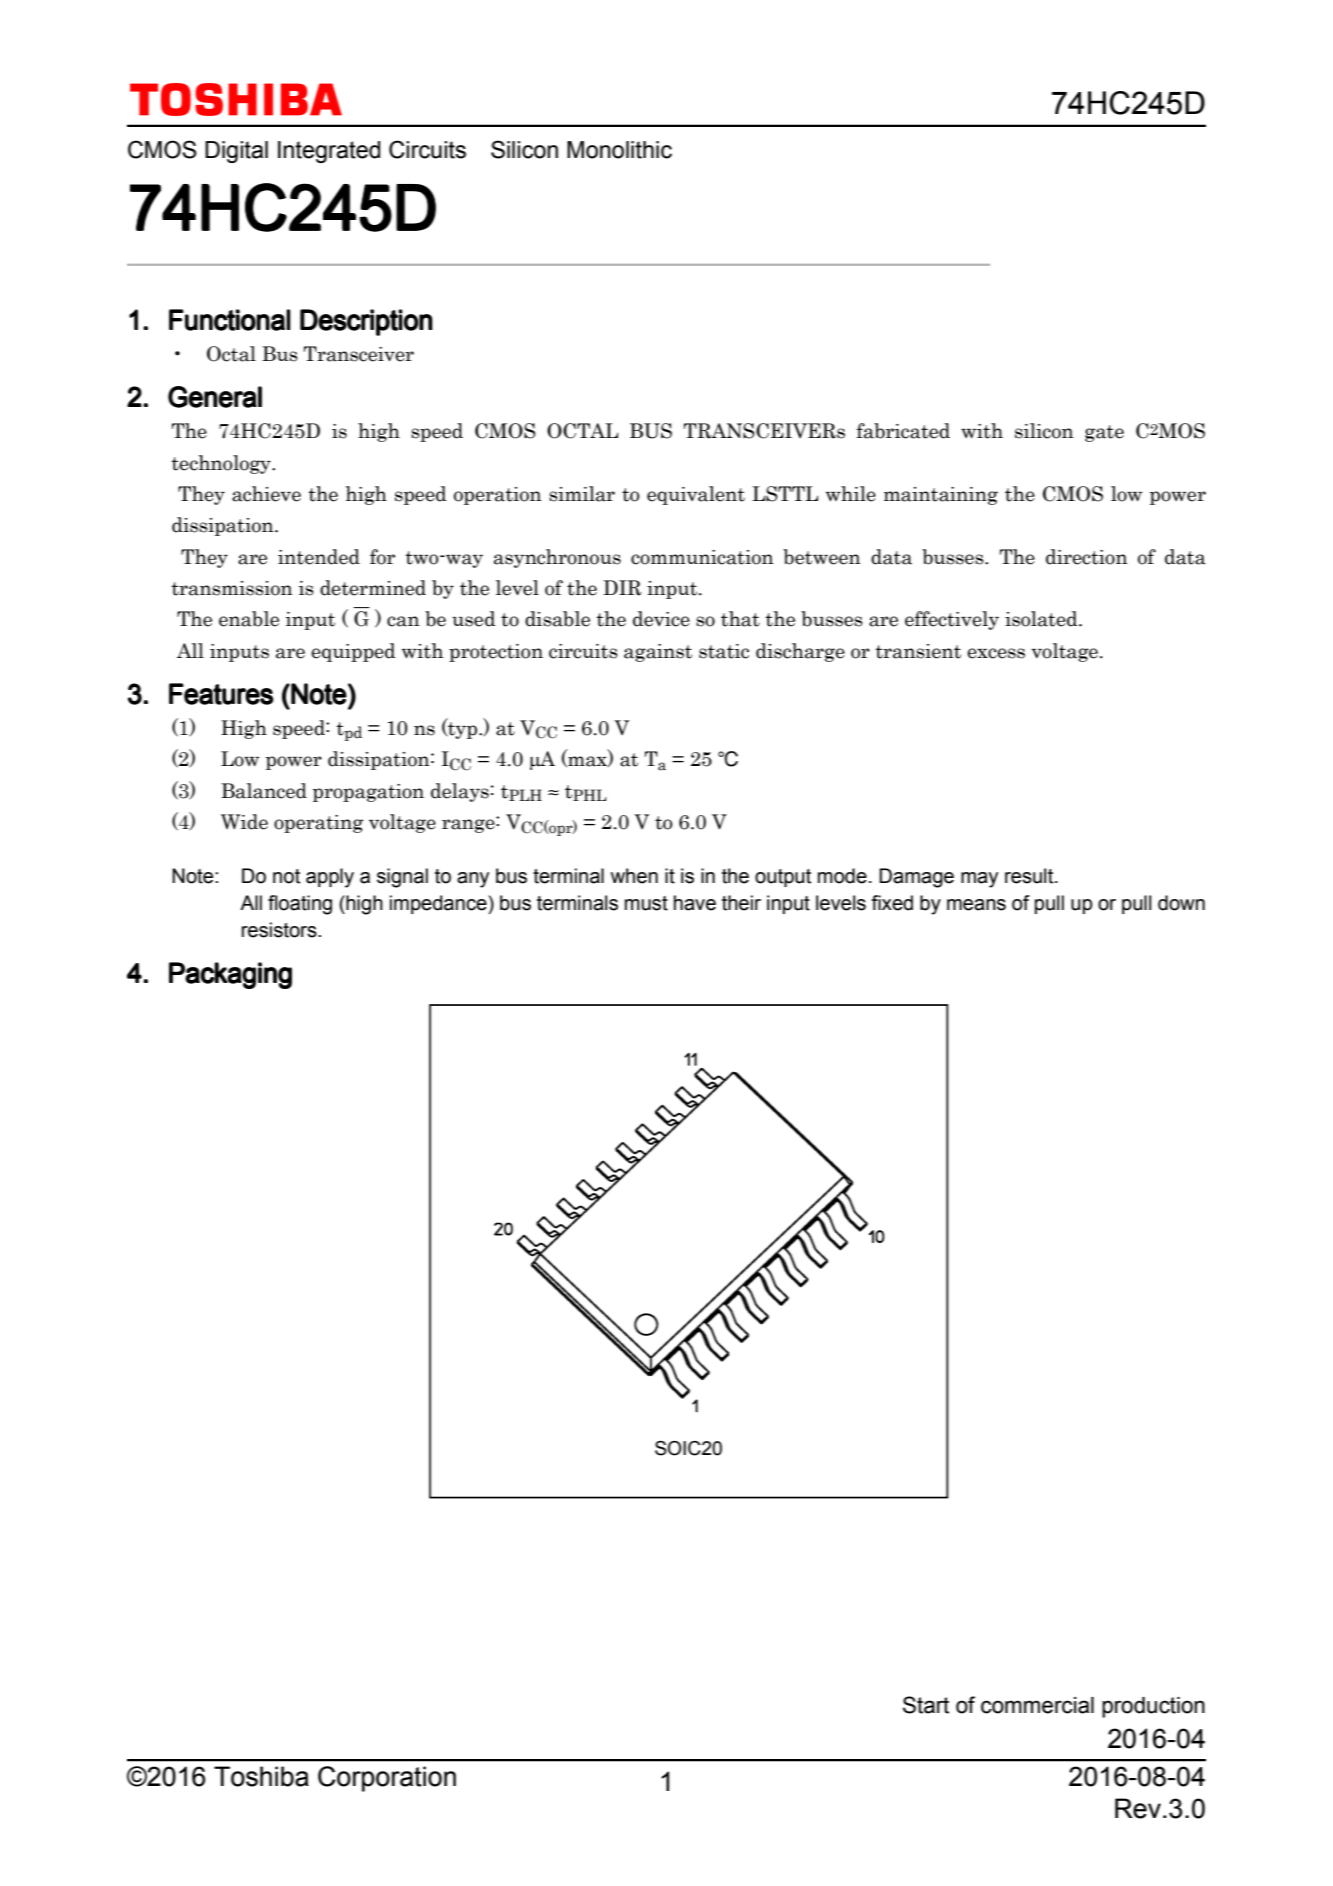 Image resolution: width=1333 pixels, height=1886 pixels. What do you see at coordinates (926, 1705) in the image?
I see `Start` at bounding box center [926, 1705].
